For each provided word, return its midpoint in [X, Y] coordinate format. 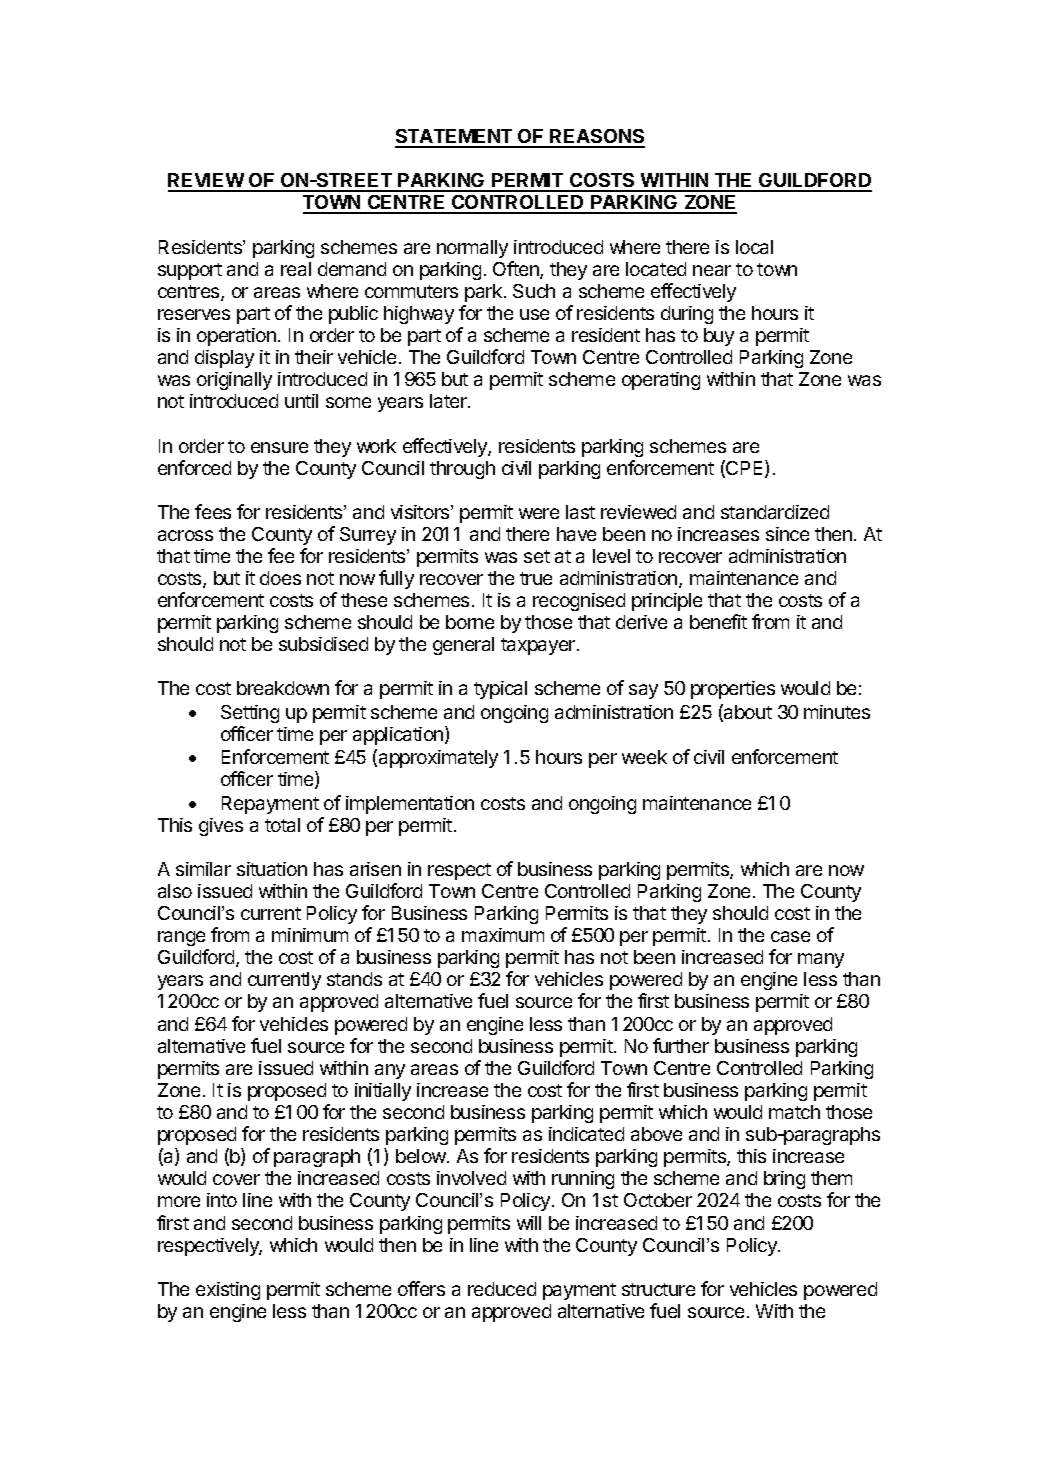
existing [228, 1291]
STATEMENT [455, 138]
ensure [279, 447]
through [462, 470]
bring [784, 1180]
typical [500, 690]
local [754, 247]
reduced [502, 1289]
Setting [250, 714]
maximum [503, 935]
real [296, 269]
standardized [775, 512]
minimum [310, 935]
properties [733, 690]
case [790, 936]
